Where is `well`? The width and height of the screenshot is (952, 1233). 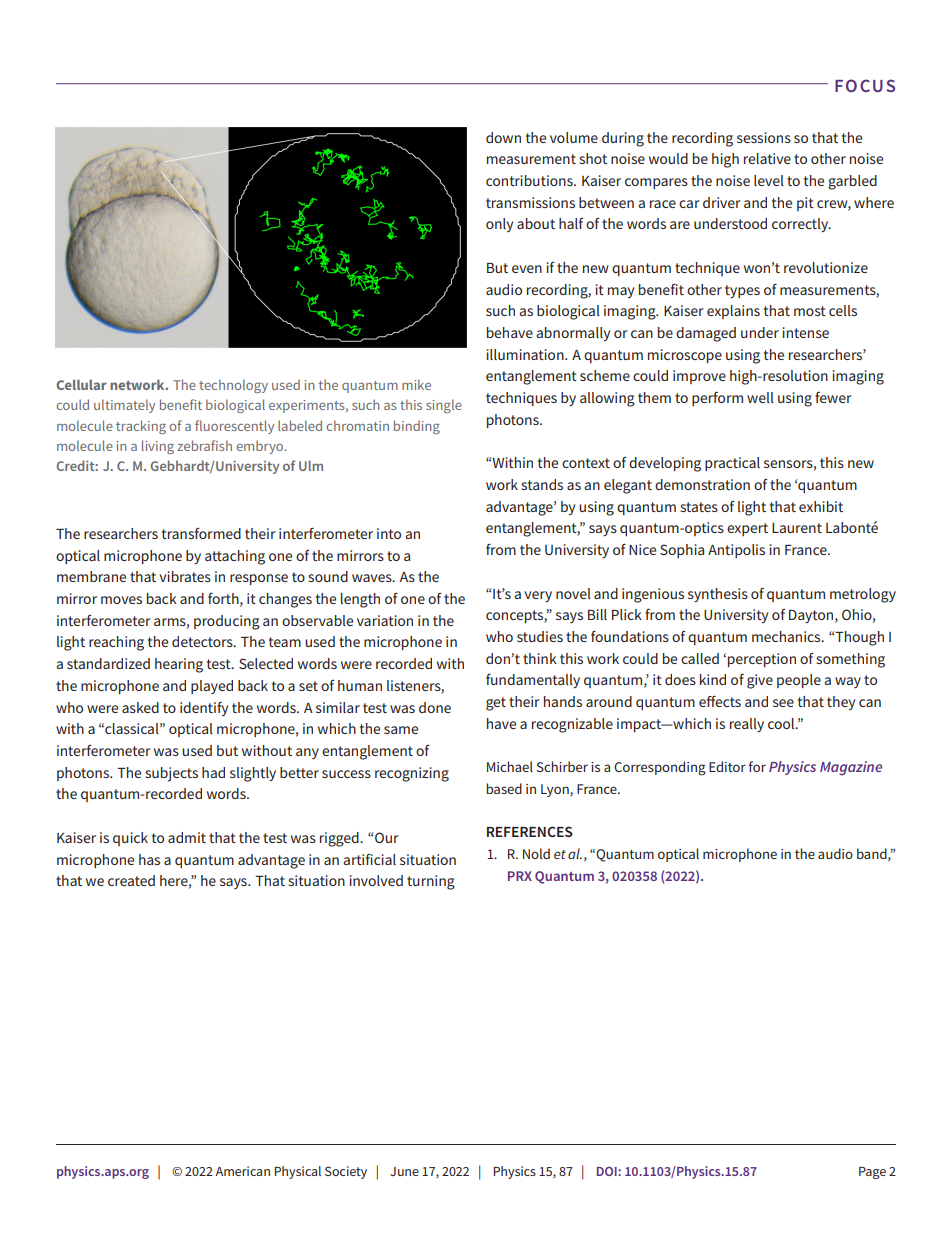 well is located at coordinates (760, 397).
